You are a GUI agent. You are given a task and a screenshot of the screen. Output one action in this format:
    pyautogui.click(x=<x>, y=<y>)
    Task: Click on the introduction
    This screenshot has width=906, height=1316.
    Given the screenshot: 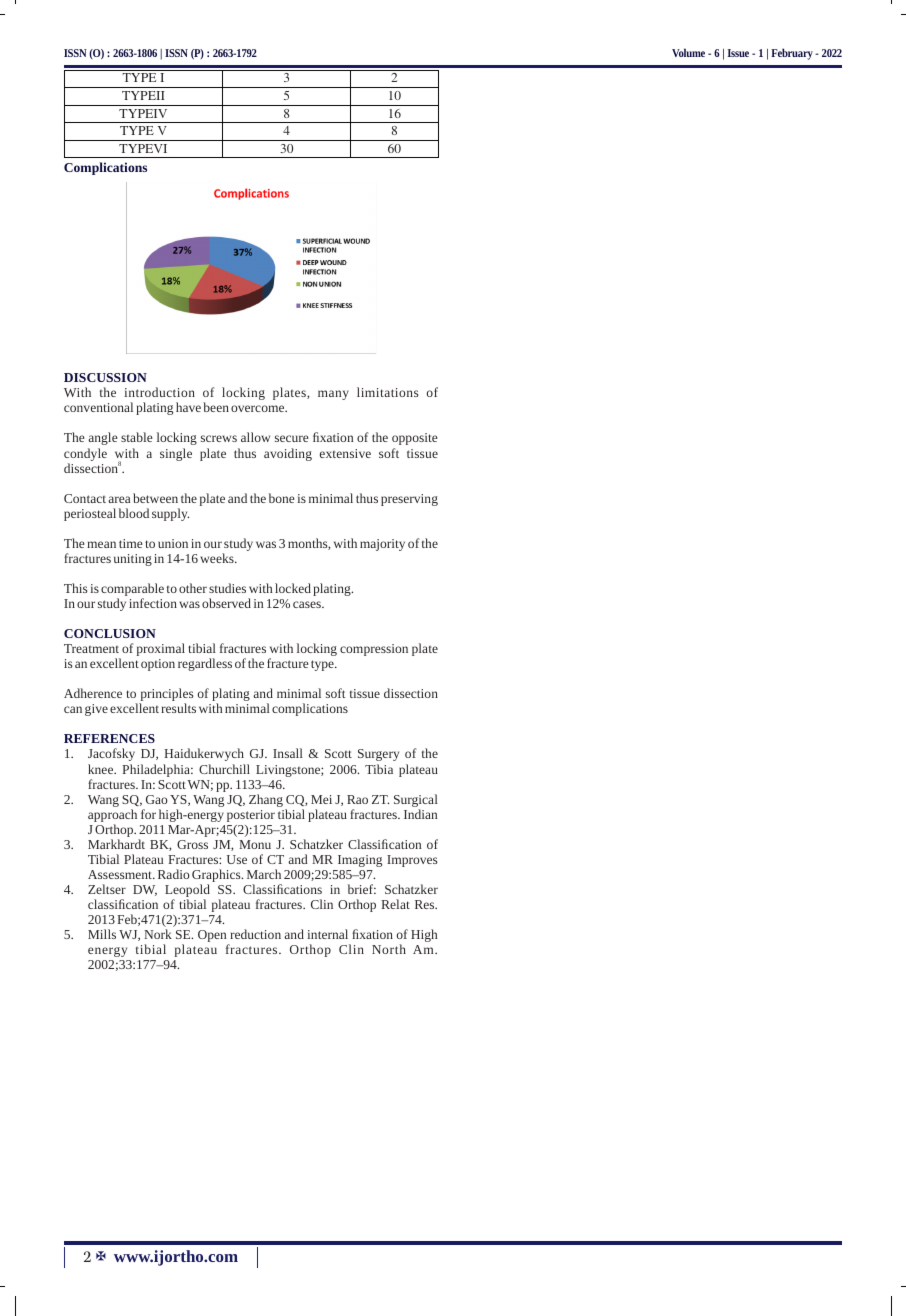 What is the action you would take?
    pyautogui.click(x=159, y=392)
